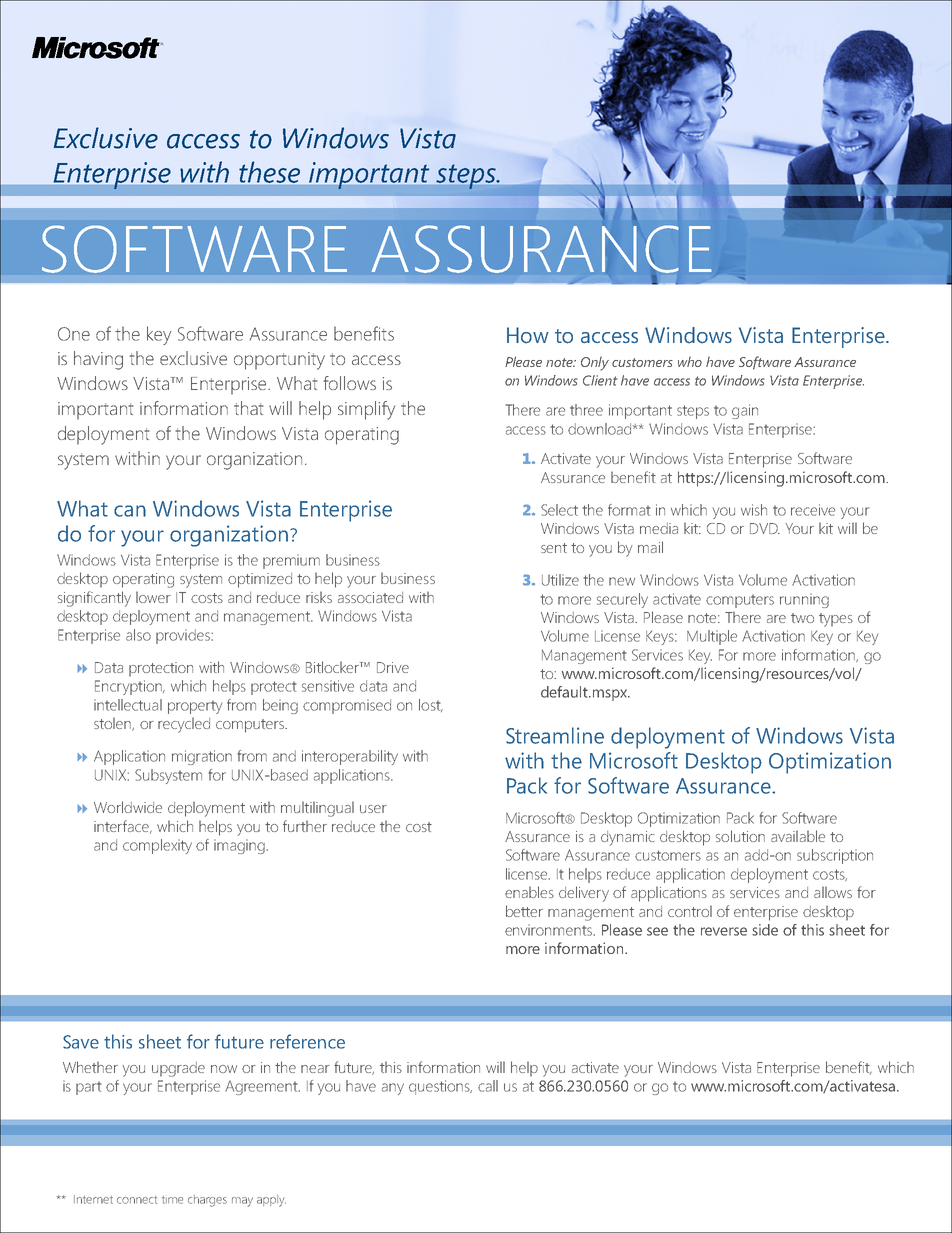  Describe the element at coordinates (81, 1042) in the screenshot. I see `Save` at that location.
